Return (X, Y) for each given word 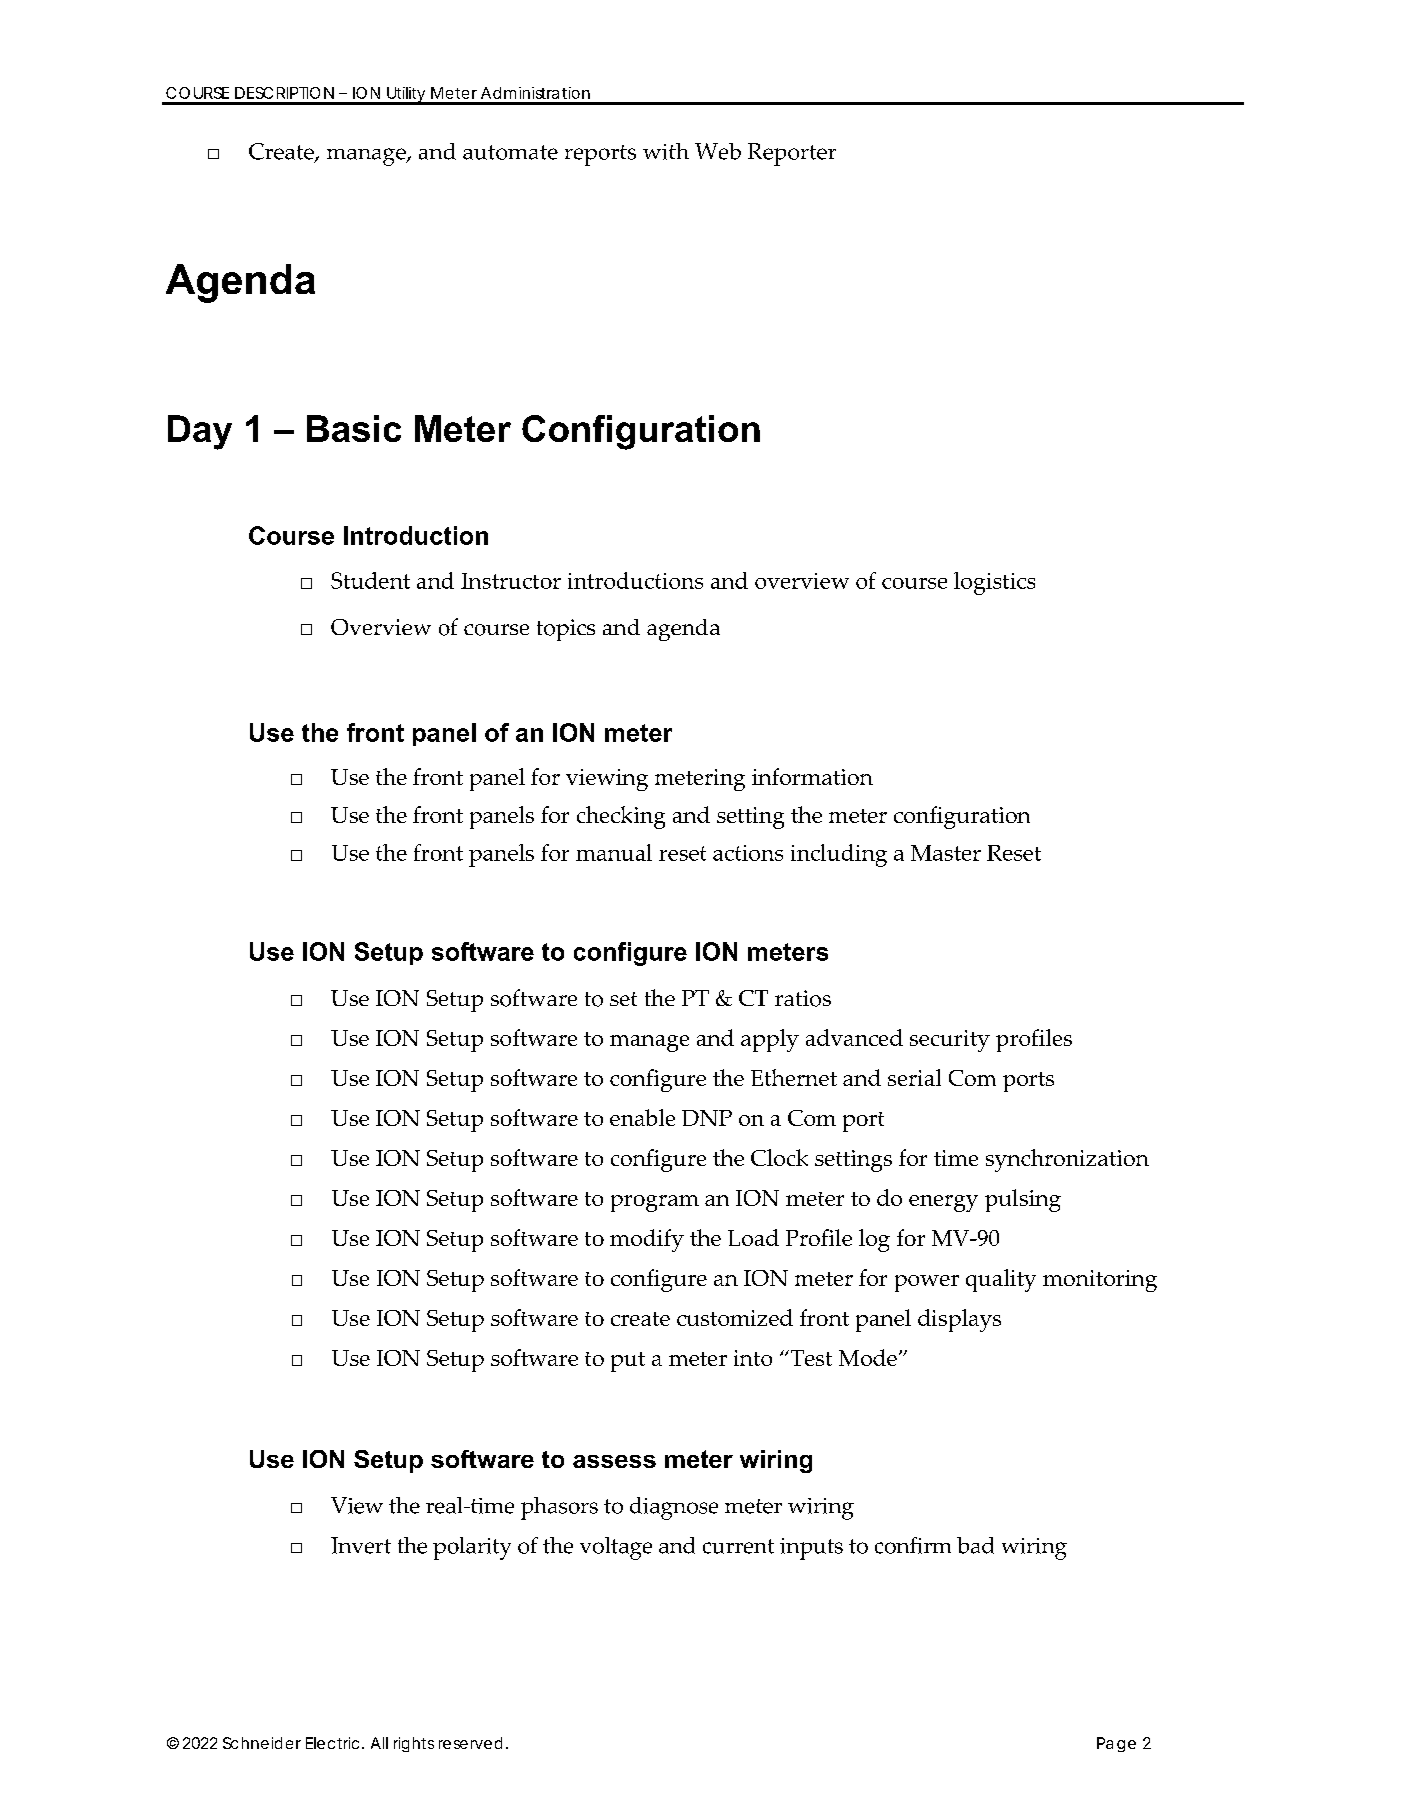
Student (370, 580)
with (666, 151)
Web (718, 151)
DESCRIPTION (284, 93)
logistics (994, 583)
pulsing (1023, 1200)
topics (566, 630)
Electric (332, 1743)
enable (642, 1117)
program (655, 1203)
